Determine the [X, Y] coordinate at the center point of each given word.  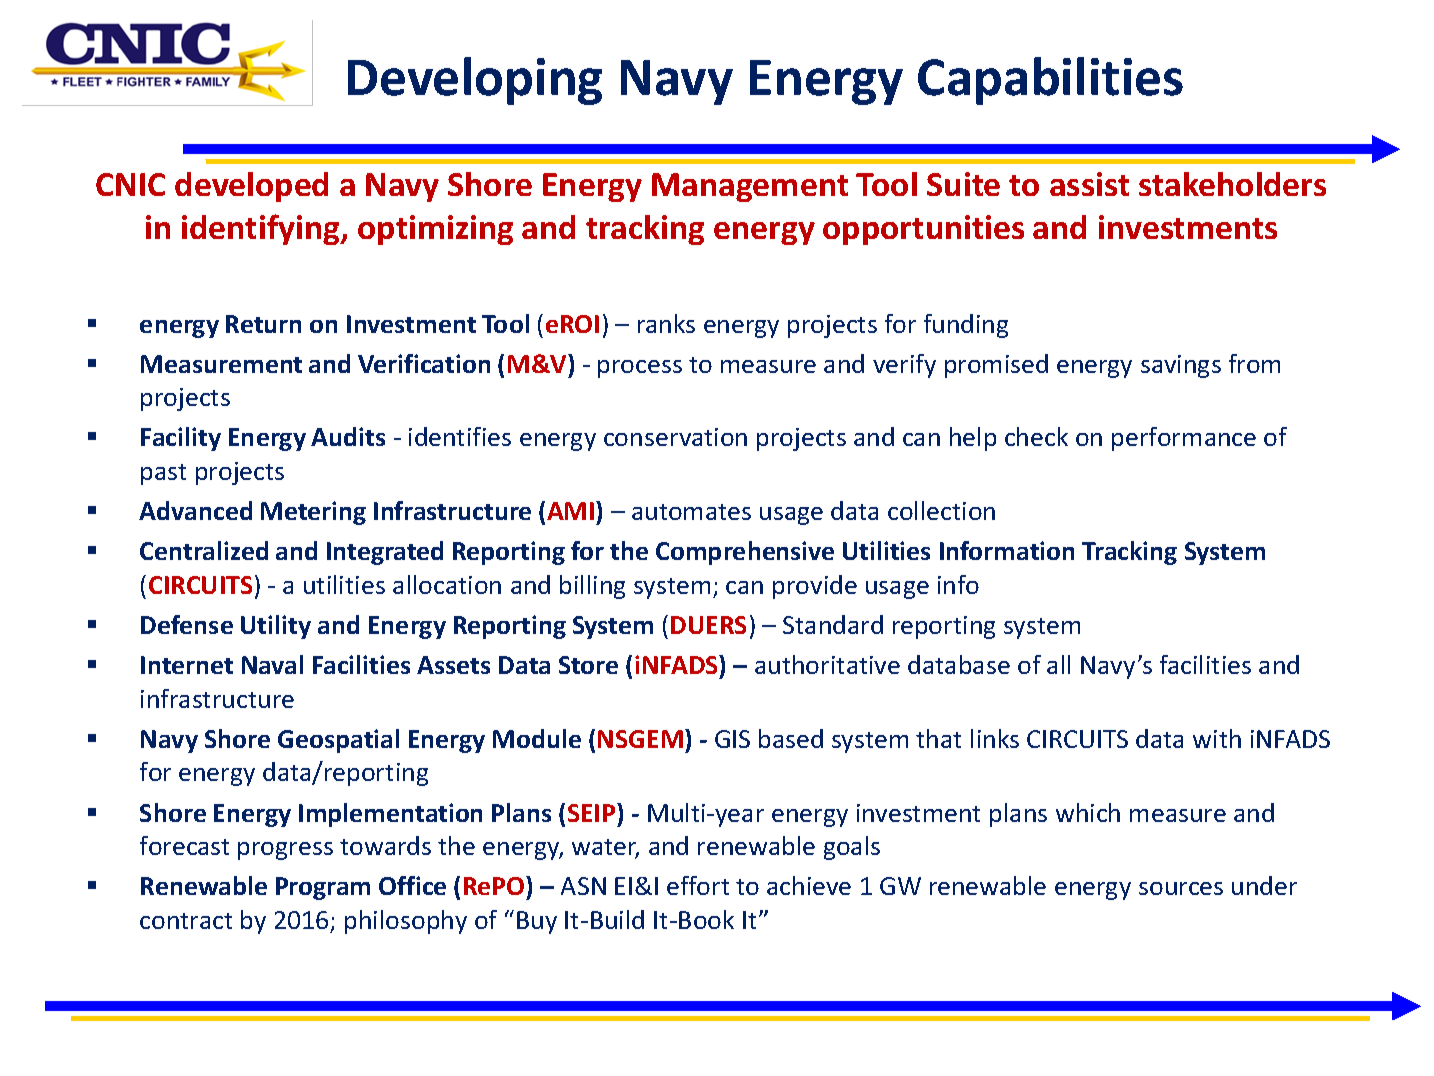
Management [750, 187]
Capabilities [1050, 81]
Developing [475, 81]
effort [698, 885]
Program [323, 888]
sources [1181, 888]
